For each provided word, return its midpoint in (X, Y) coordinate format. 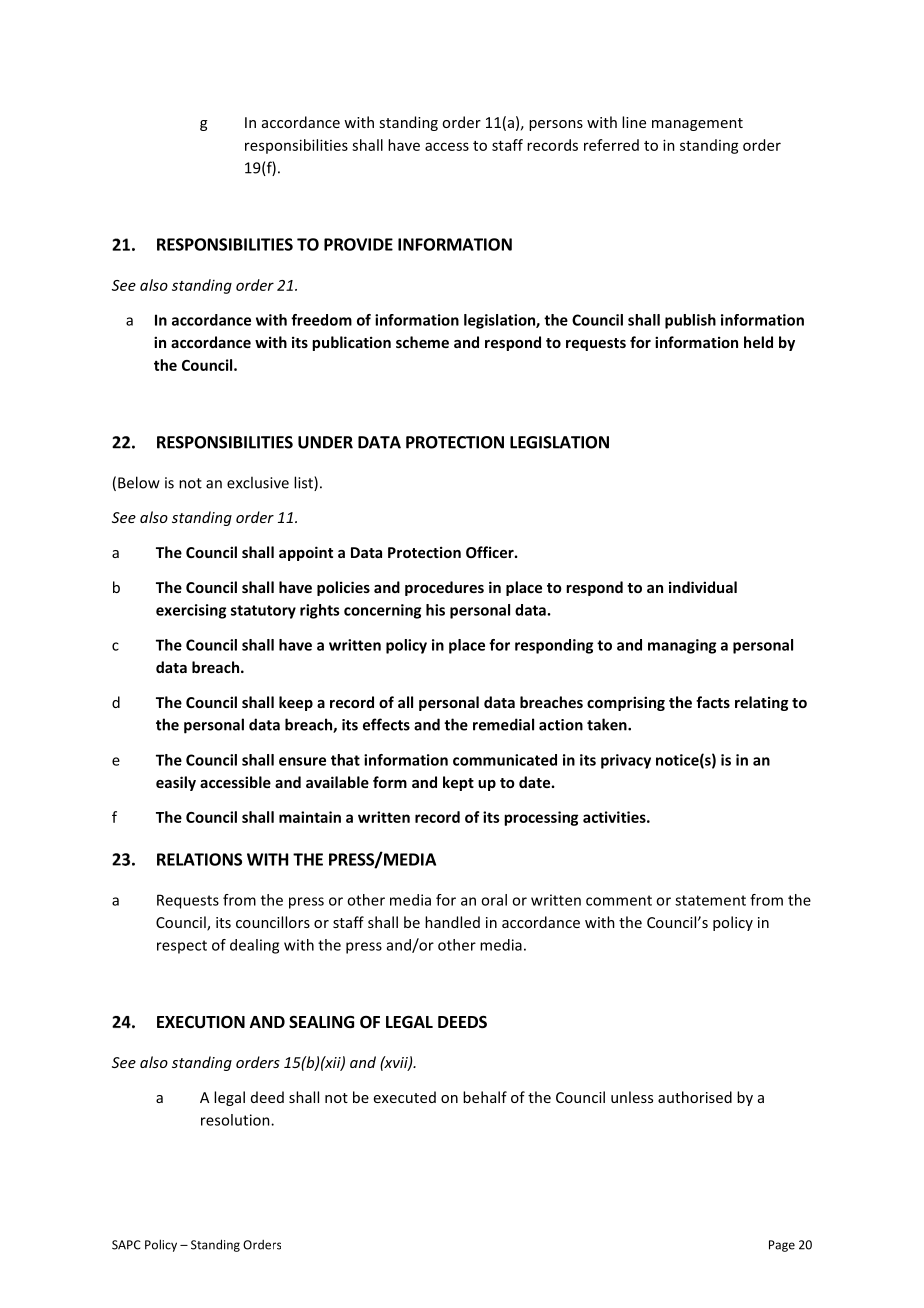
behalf (485, 1097)
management (697, 124)
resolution (236, 1120)
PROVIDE (358, 244)
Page (782, 1246)
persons (556, 125)
